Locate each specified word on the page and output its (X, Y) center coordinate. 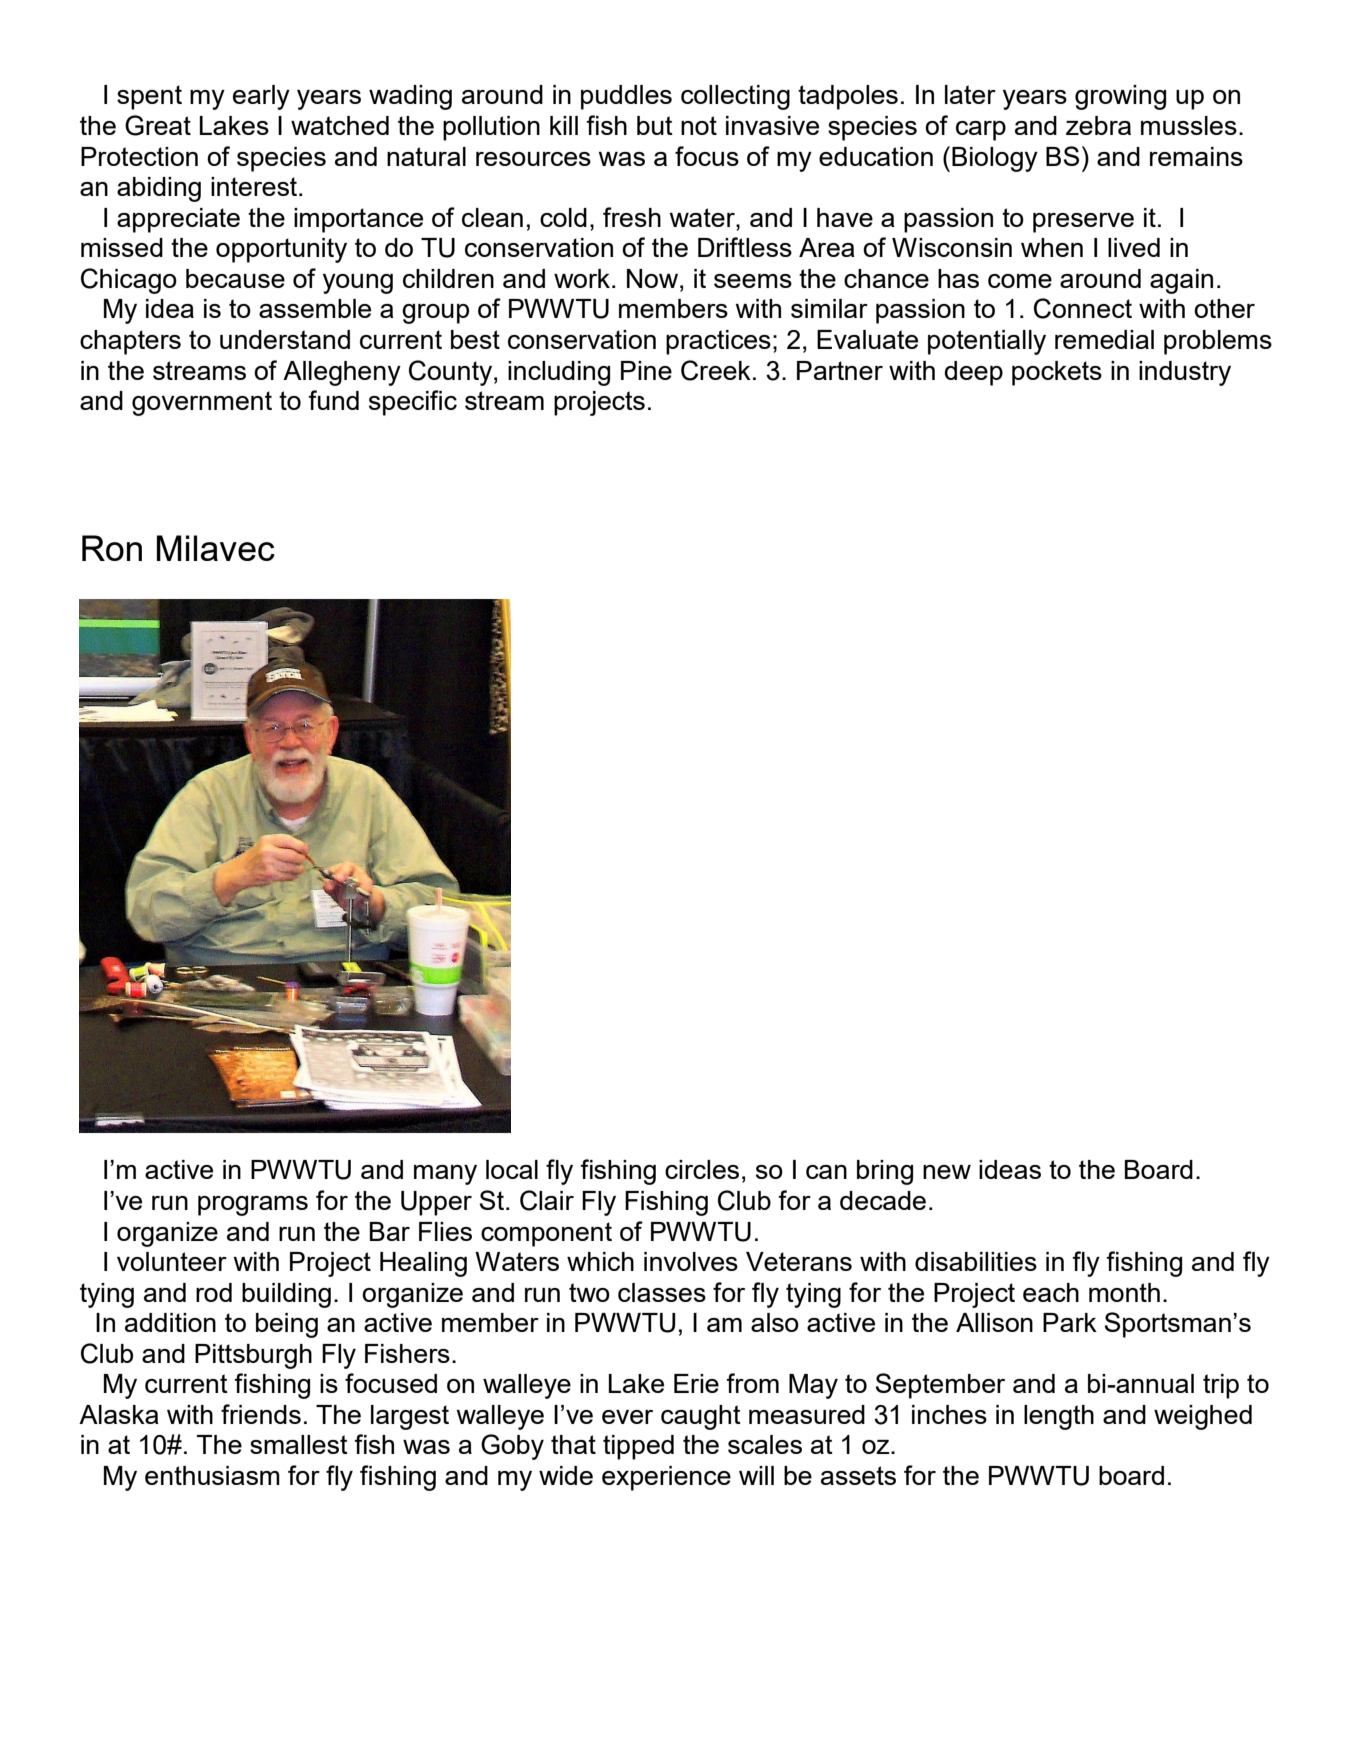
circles (702, 1169)
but (655, 125)
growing (1120, 97)
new (947, 1172)
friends (261, 1414)
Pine (646, 370)
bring (885, 1172)
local (512, 1169)
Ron (112, 548)
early (261, 97)
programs (253, 1206)
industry (1185, 373)
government (202, 403)
